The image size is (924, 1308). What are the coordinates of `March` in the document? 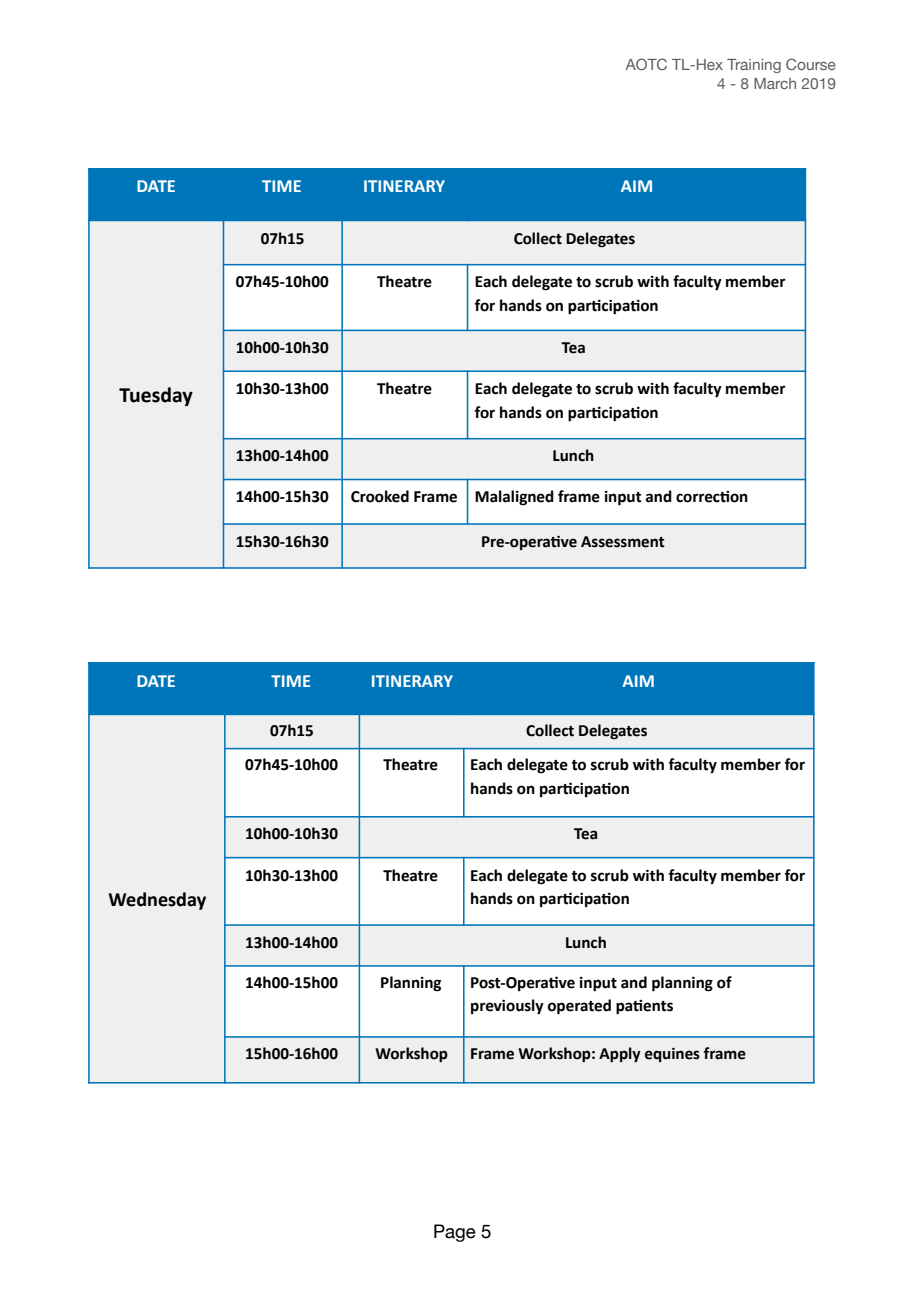 It's located at (775, 83).
